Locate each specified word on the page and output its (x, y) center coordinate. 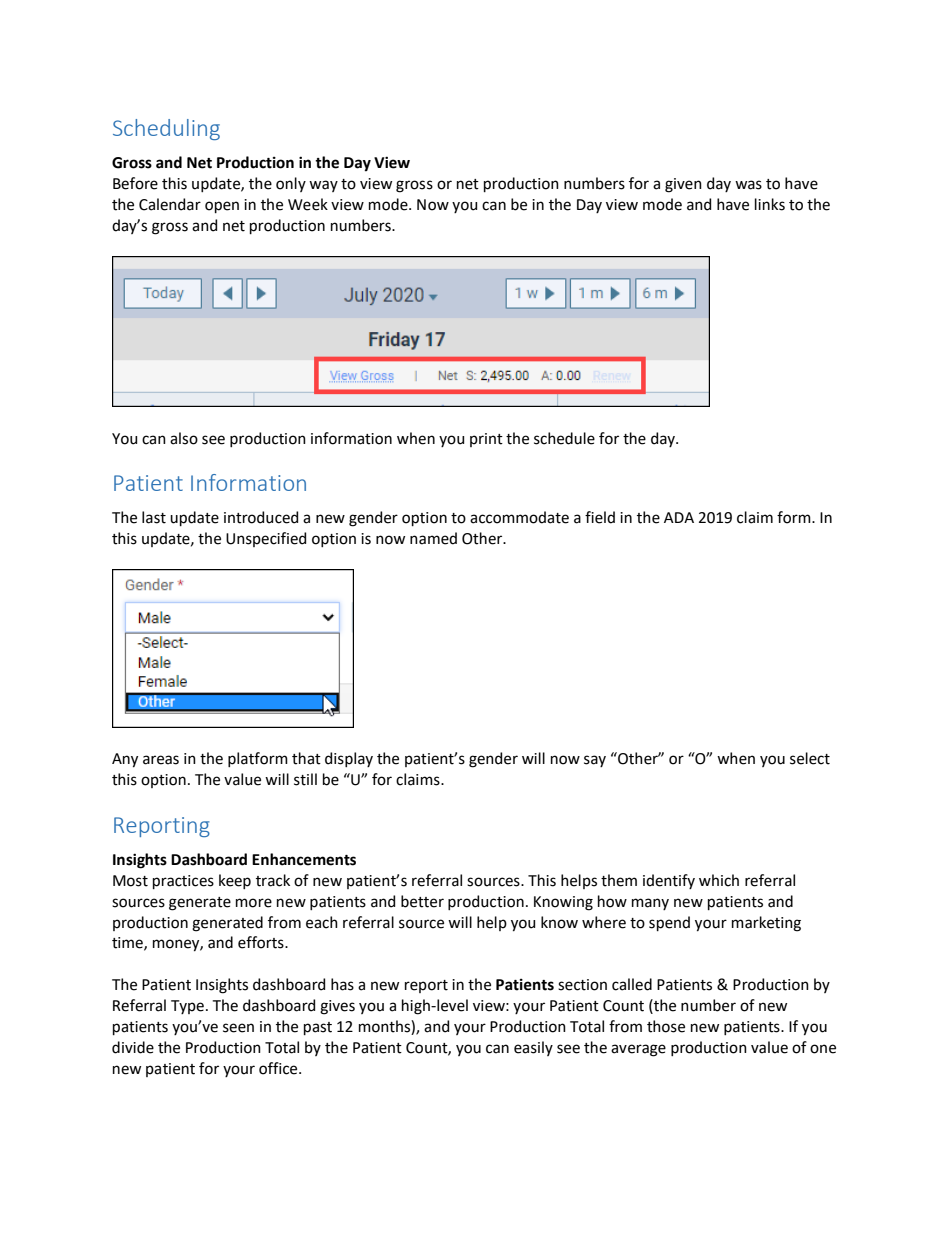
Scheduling (166, 129)
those (666, 1026)
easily (533, 1048)
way (323, 186)
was (748, 185)
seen (238, 1028)
